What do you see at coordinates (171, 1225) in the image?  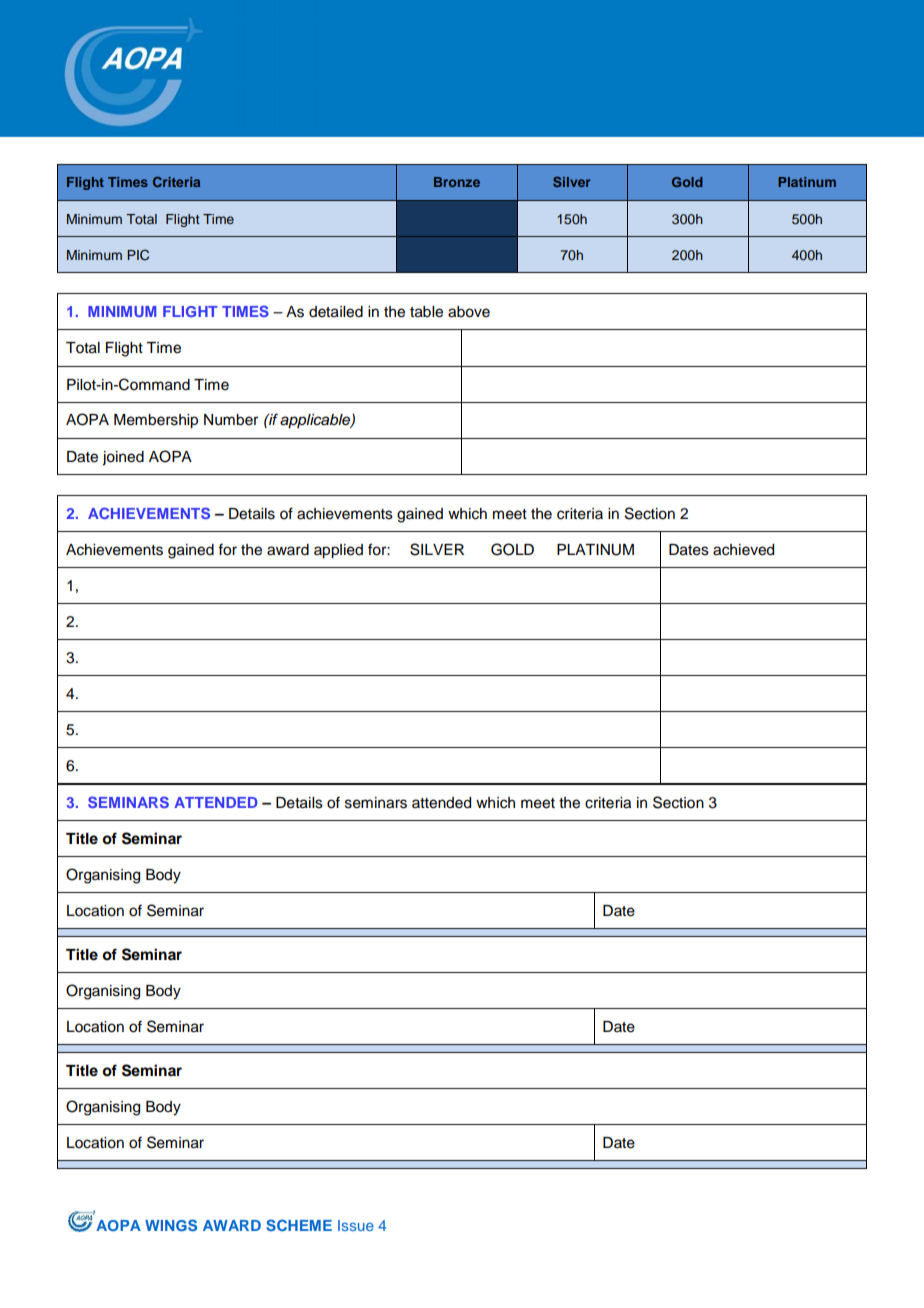 I see `WINGS` at bounding box center [171, 1225].
